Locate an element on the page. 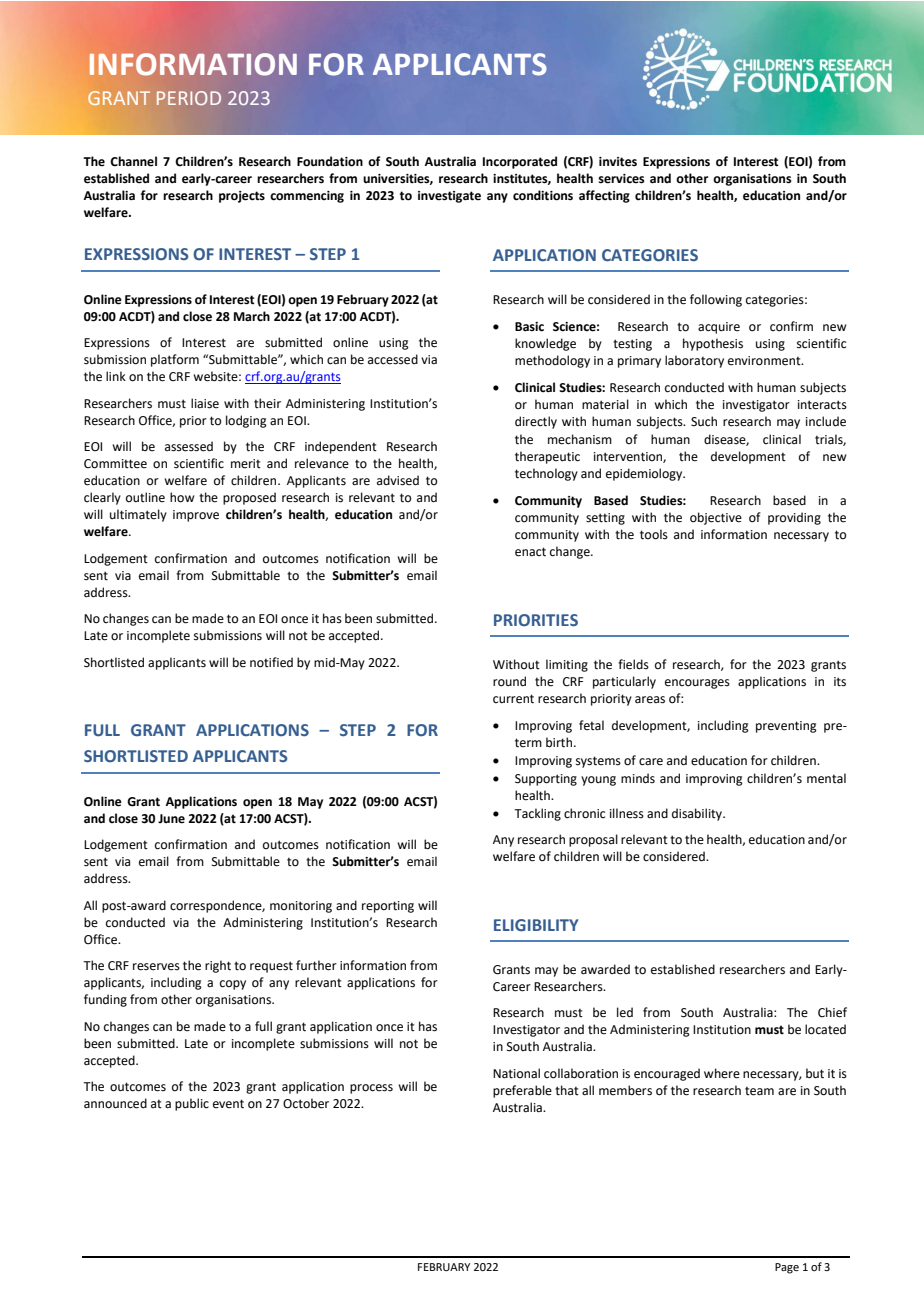  Incorporated is located at coordinates (520, 162).
